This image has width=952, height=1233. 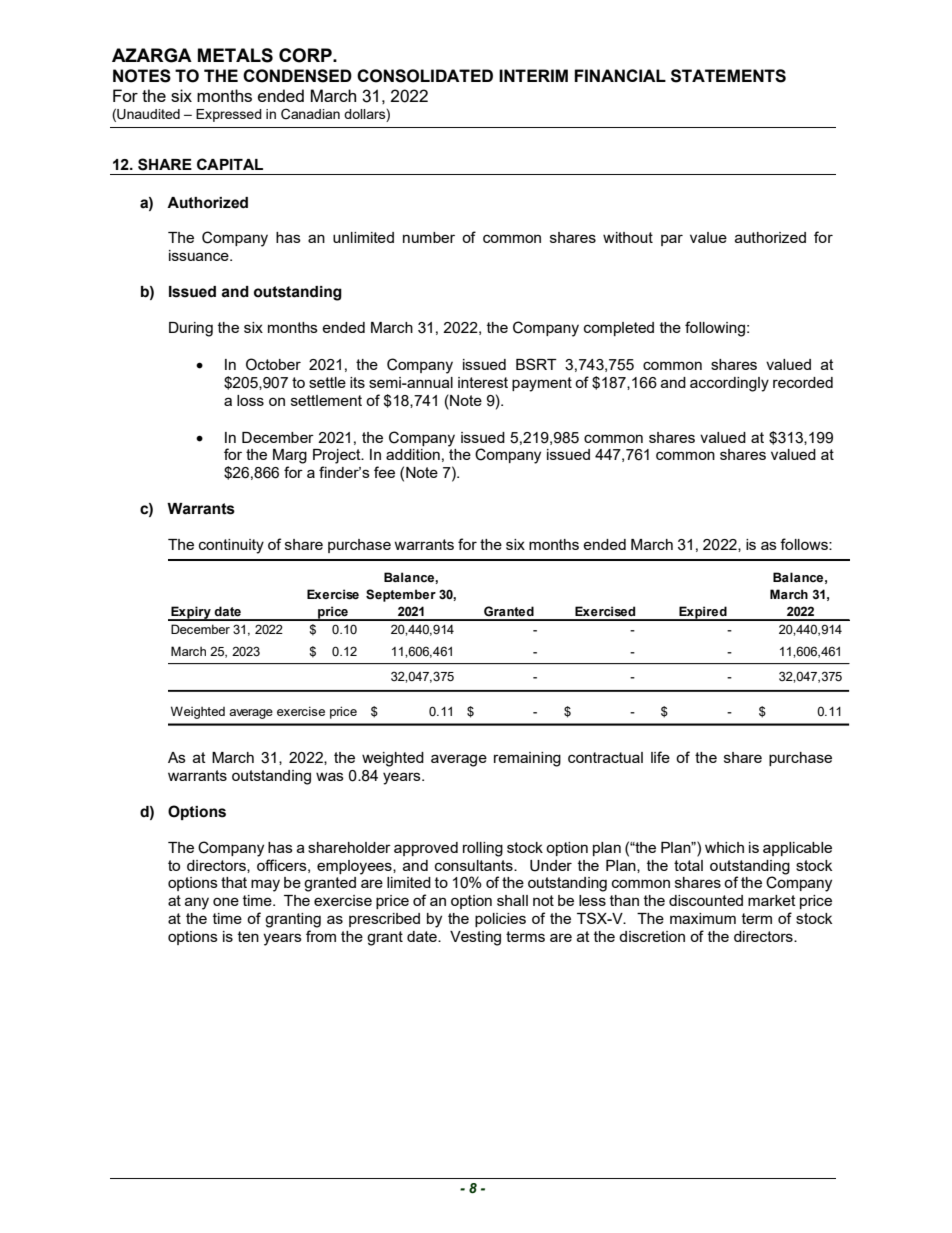 What do you see at coordinates (660, 757) in the image?
I see `life` at bounding box center [660, 757].
